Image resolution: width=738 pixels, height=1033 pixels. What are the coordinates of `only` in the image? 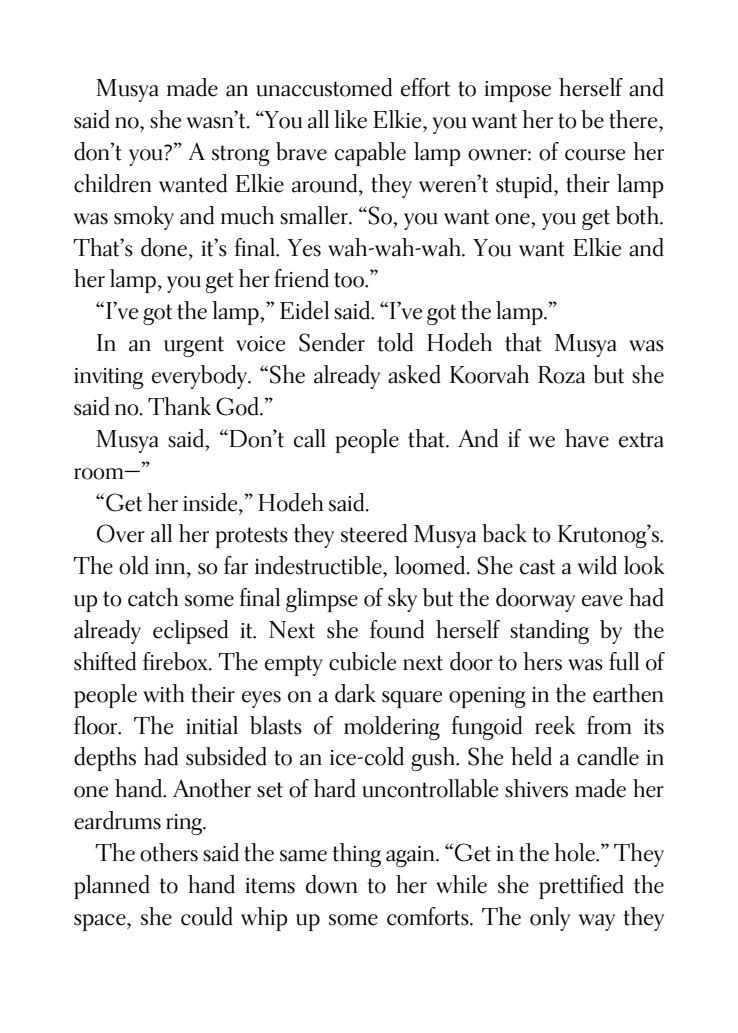 It's located at (550, 919).
